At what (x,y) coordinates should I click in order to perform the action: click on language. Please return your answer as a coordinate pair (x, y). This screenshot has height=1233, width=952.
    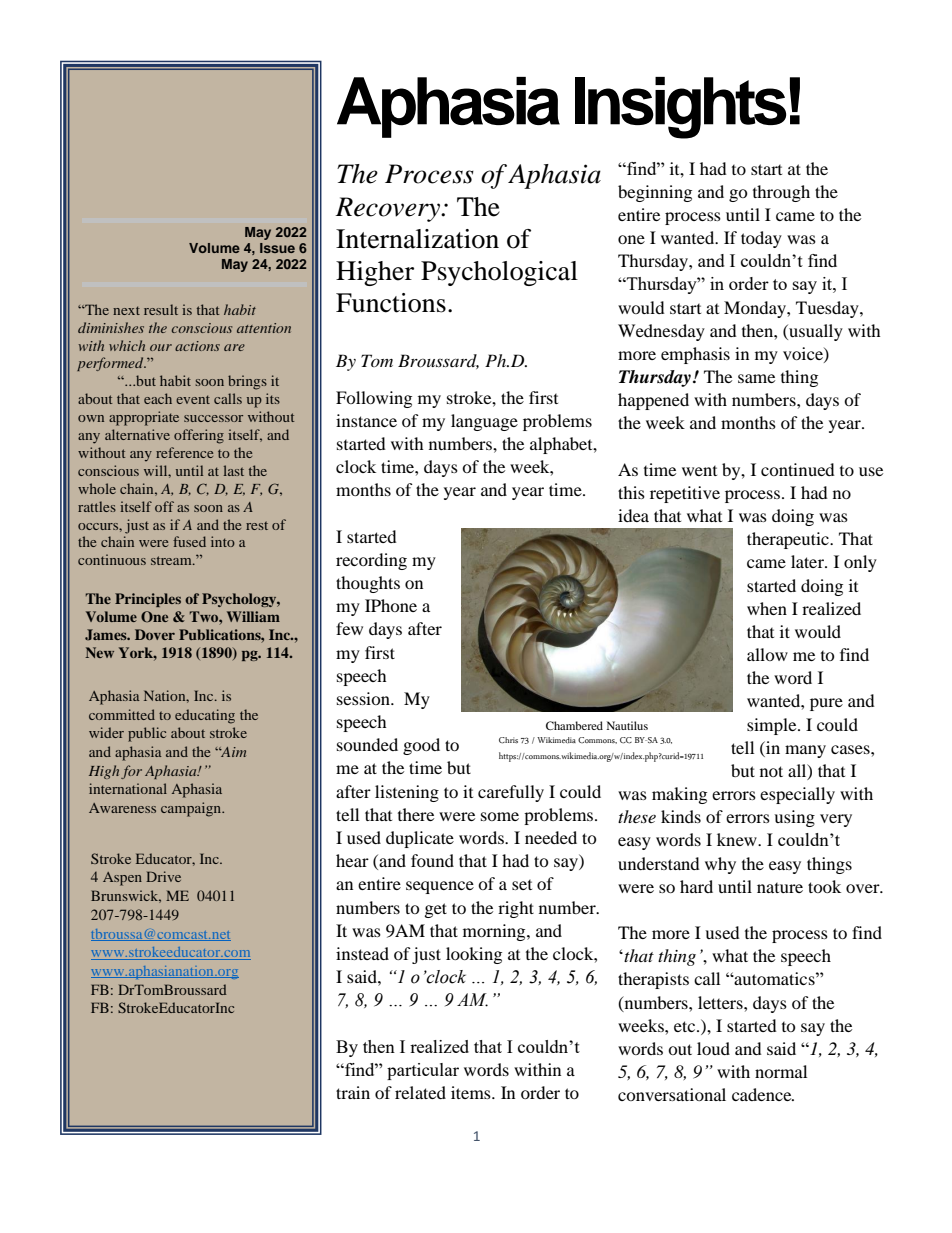
    Looking at the image, I should click on (484, 422).
